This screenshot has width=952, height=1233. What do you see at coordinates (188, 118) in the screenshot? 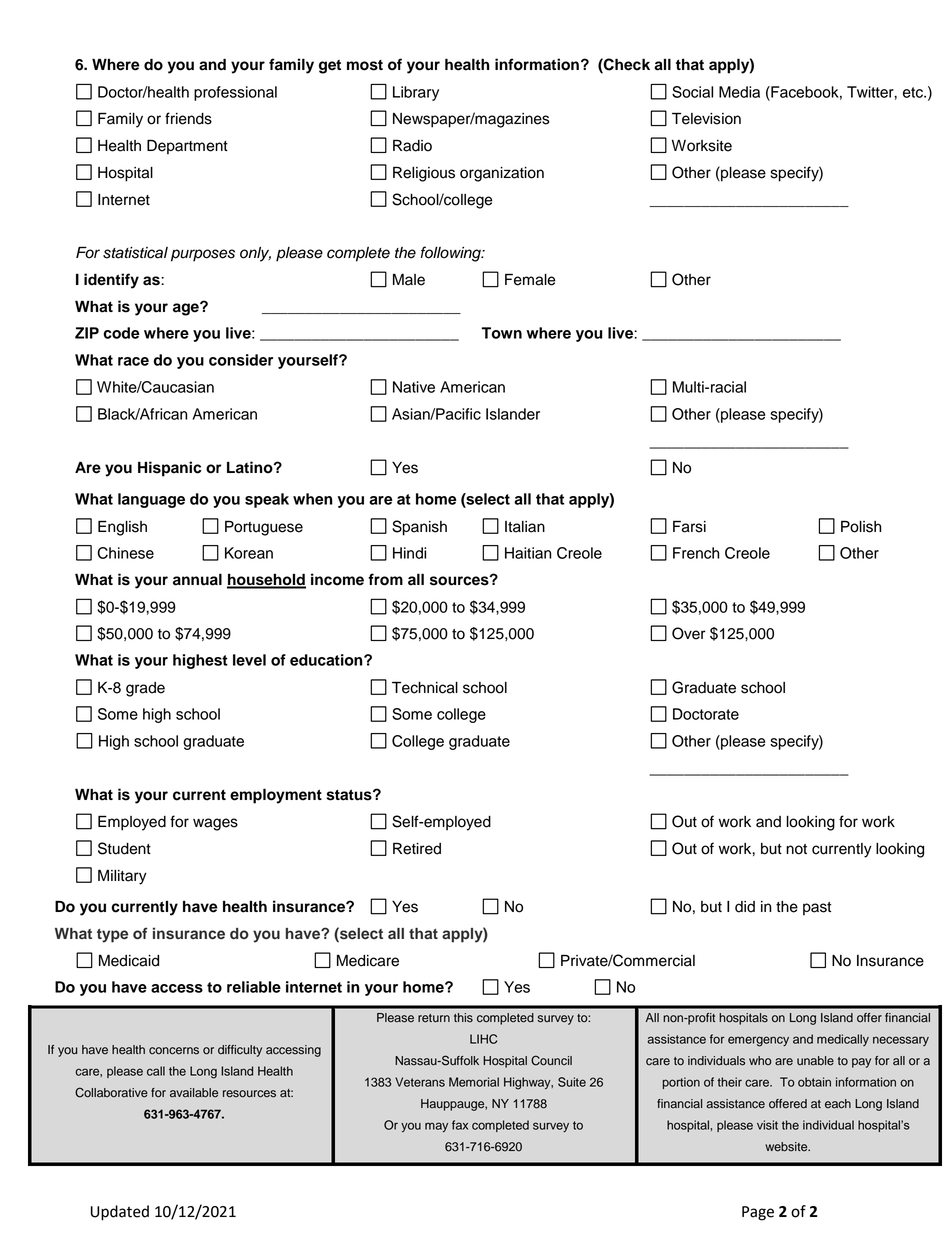
I see `friends` at bounding box center [188, 118].
